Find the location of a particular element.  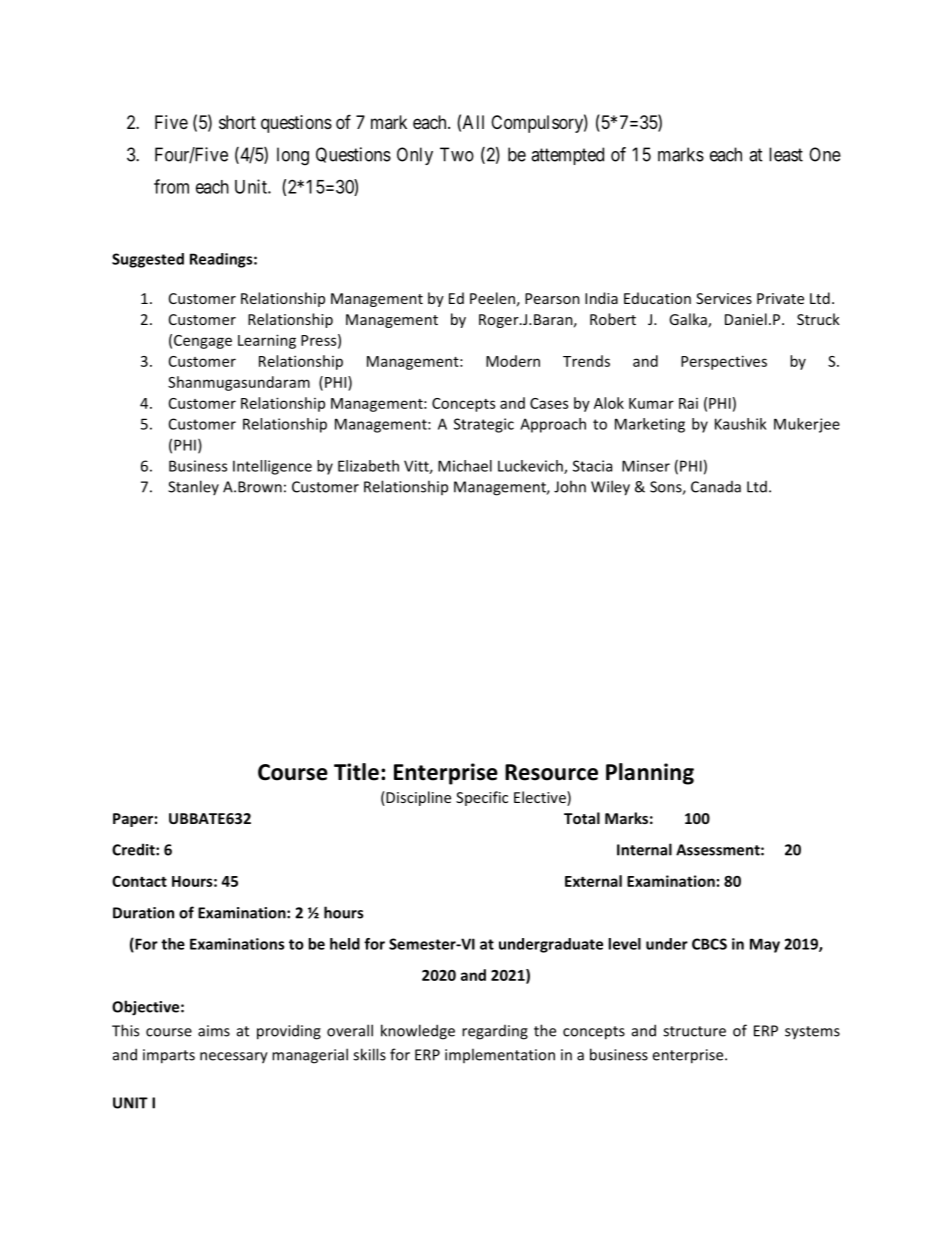

regarding is located at coordinates (495, 1032).
